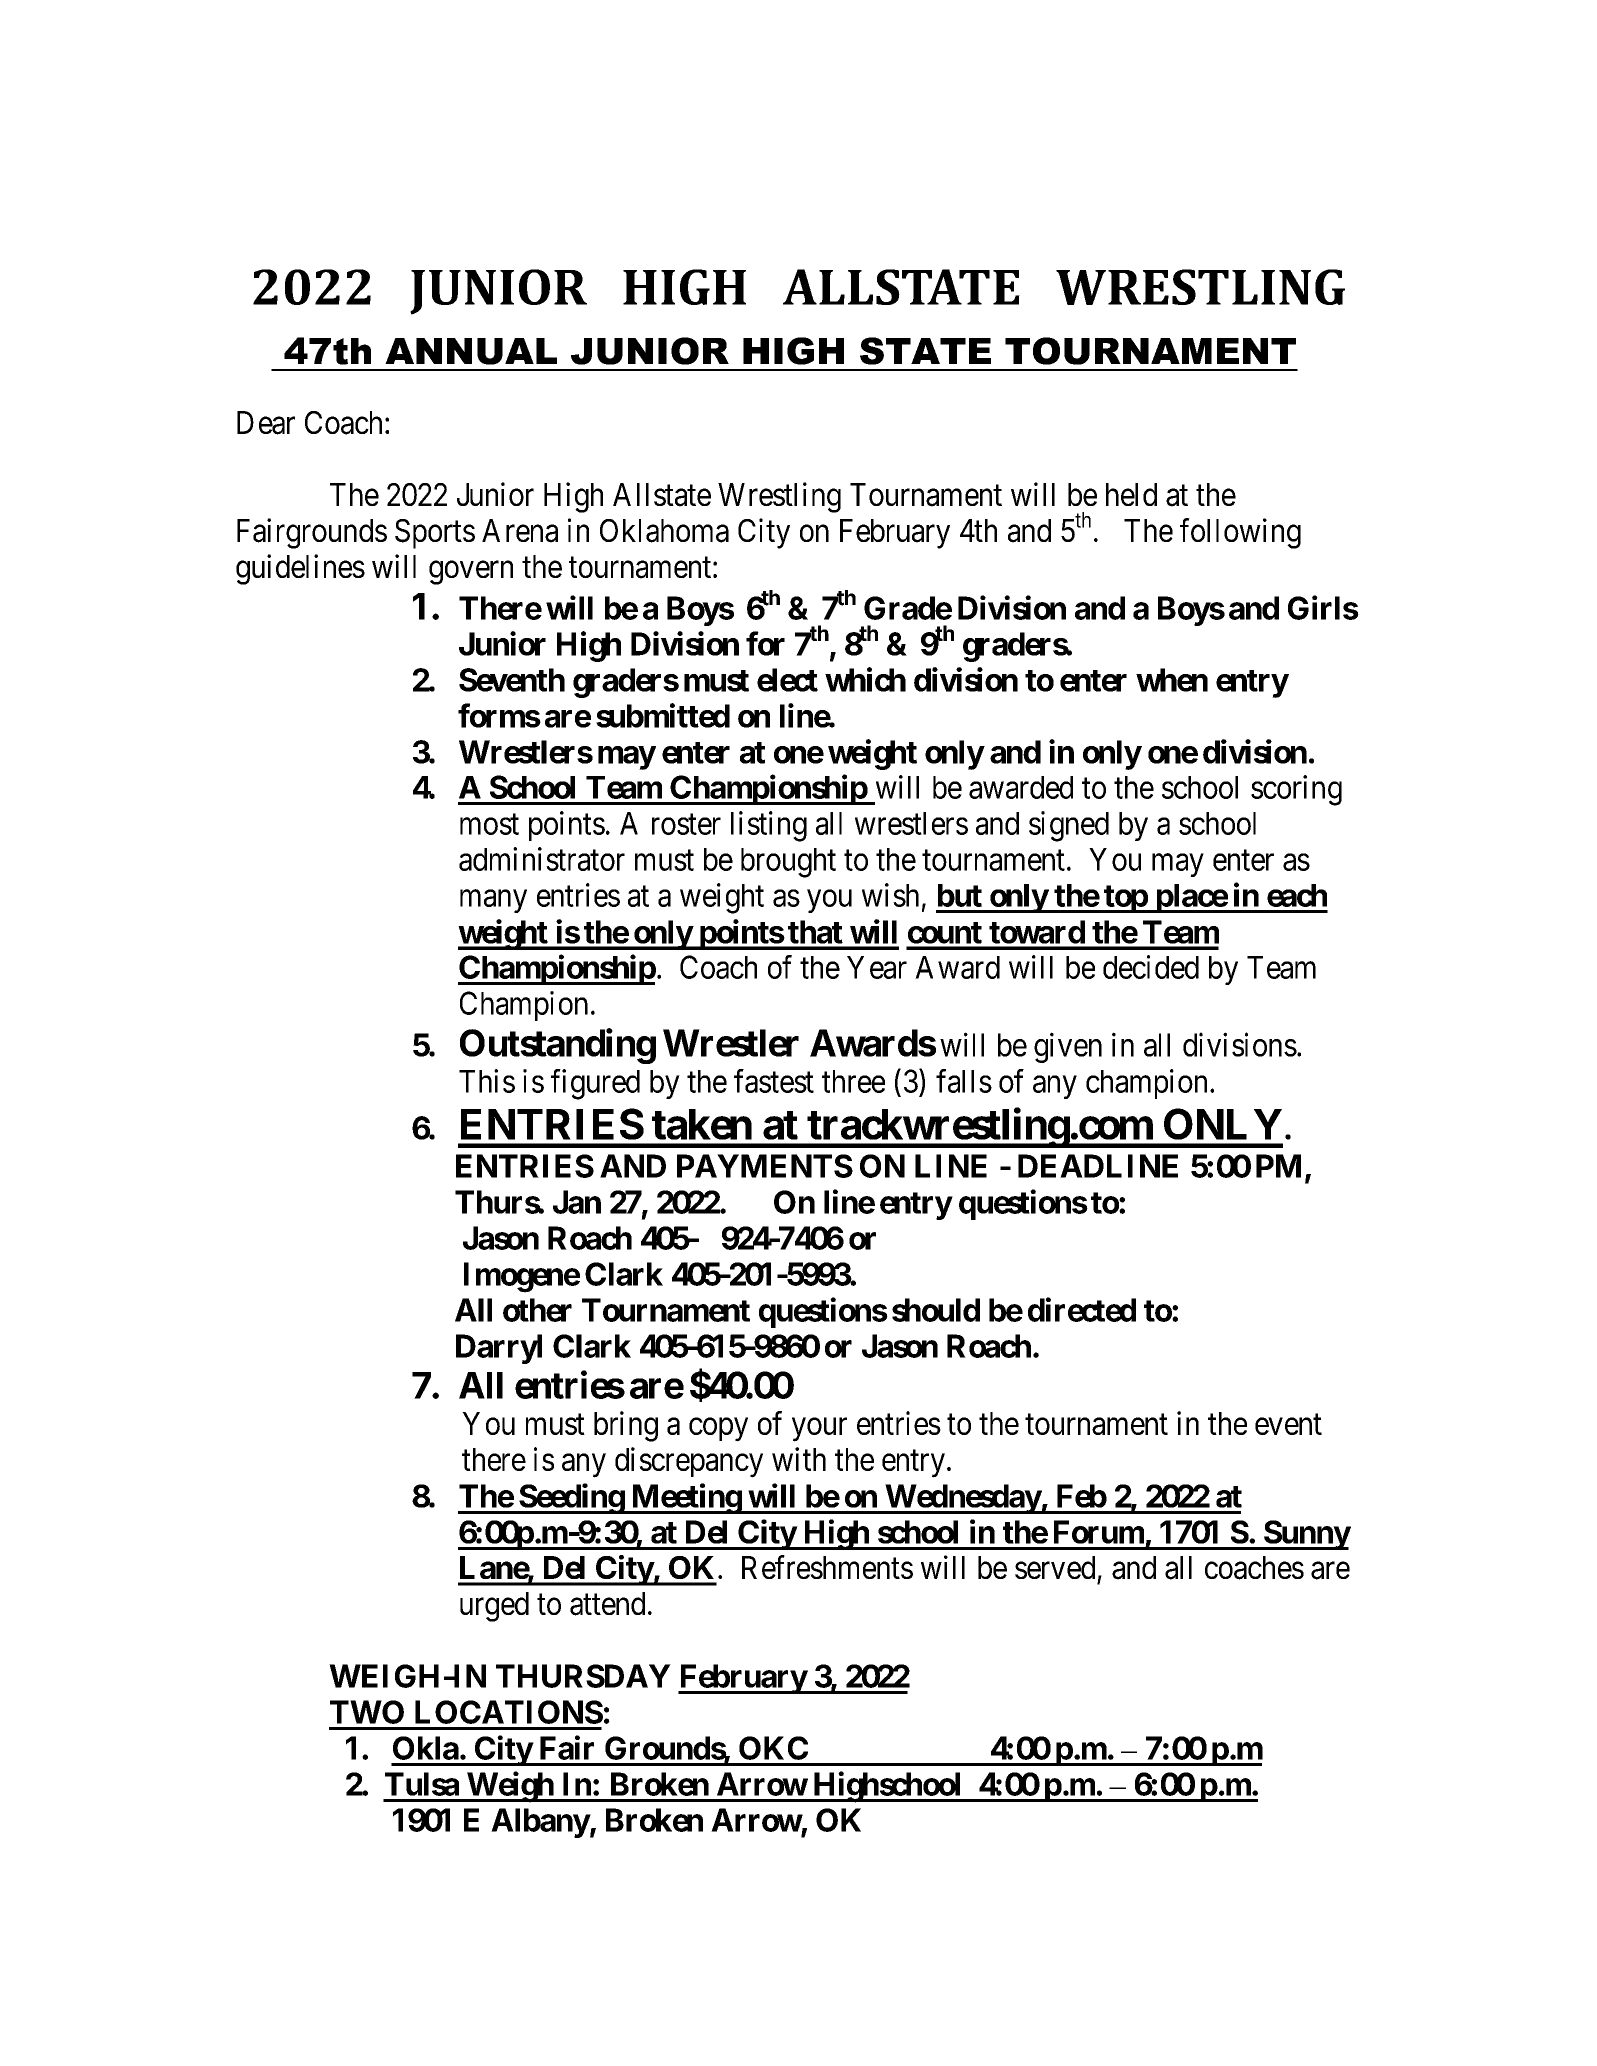 This page has width=1597, height=2066. What do you see at coordinates (1131, 494) in the page?
I see `held` at bounding box center [1131, 494].
